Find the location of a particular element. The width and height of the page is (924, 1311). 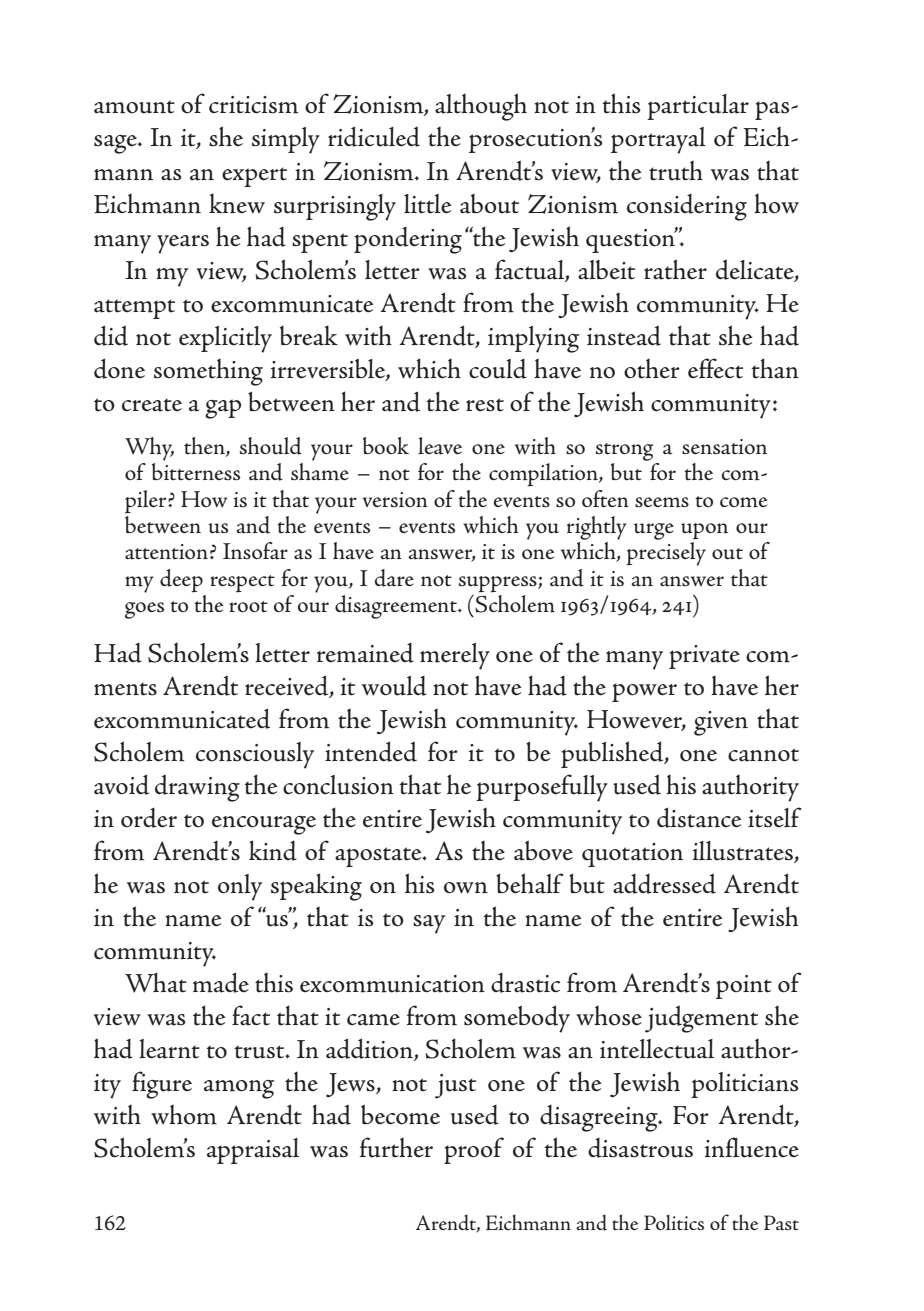

rest is located at coordinates (485, 405).
